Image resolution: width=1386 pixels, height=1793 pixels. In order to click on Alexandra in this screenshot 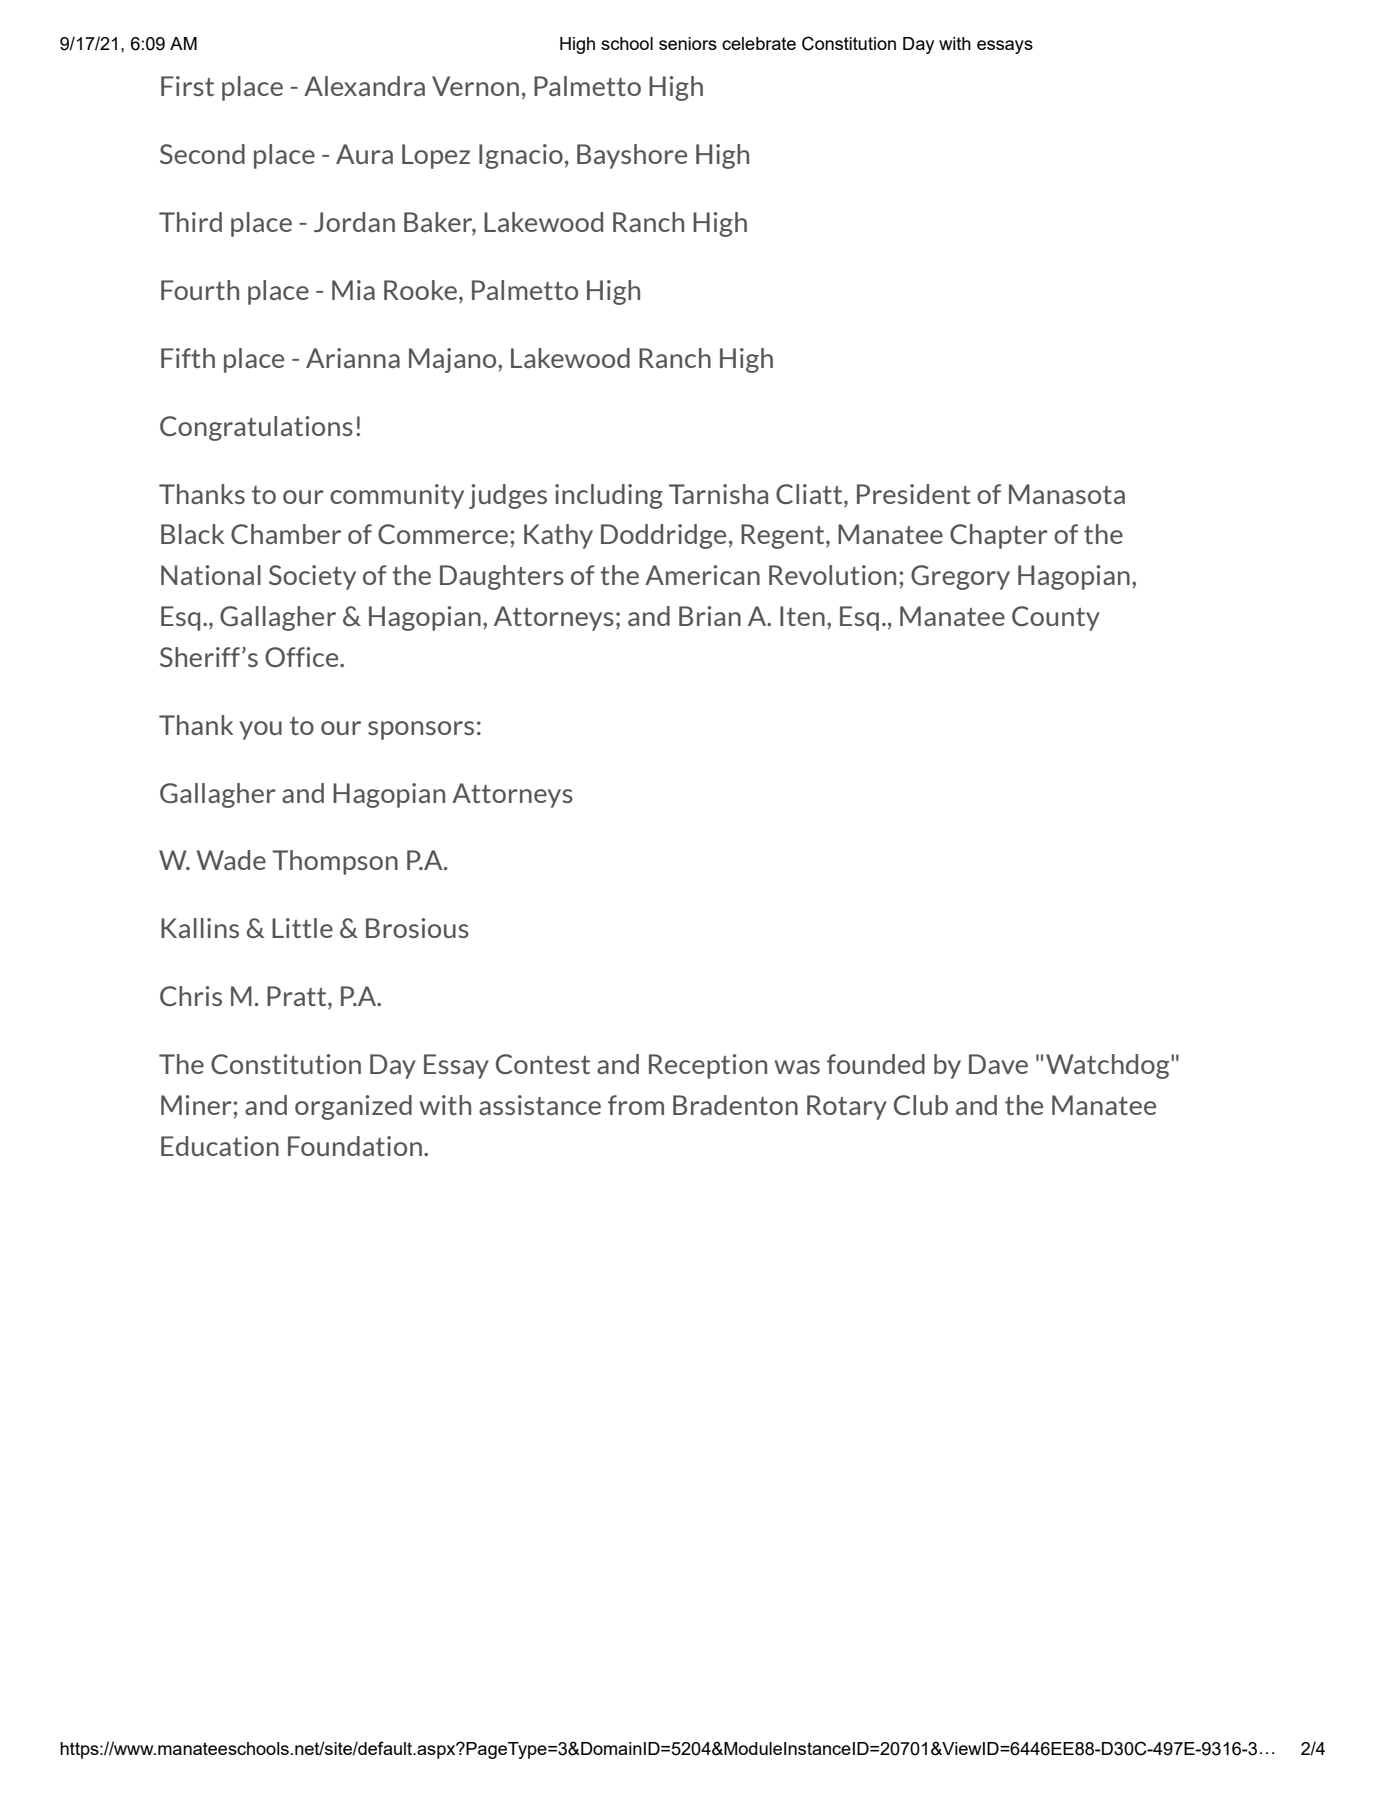, I will do `click(364, 86)`.
